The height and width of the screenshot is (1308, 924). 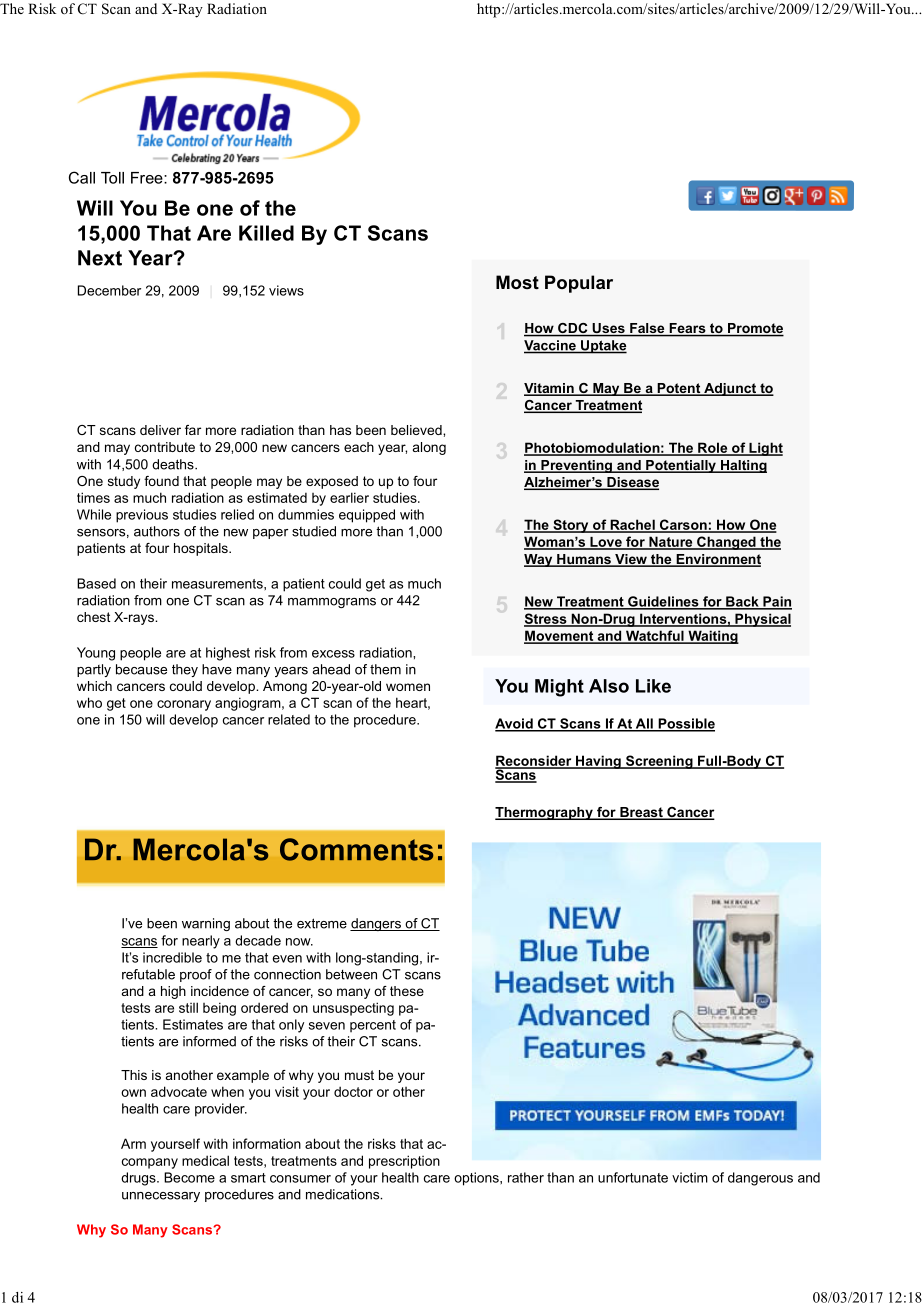 I want to click on Most, so click(x=517, y=282).
